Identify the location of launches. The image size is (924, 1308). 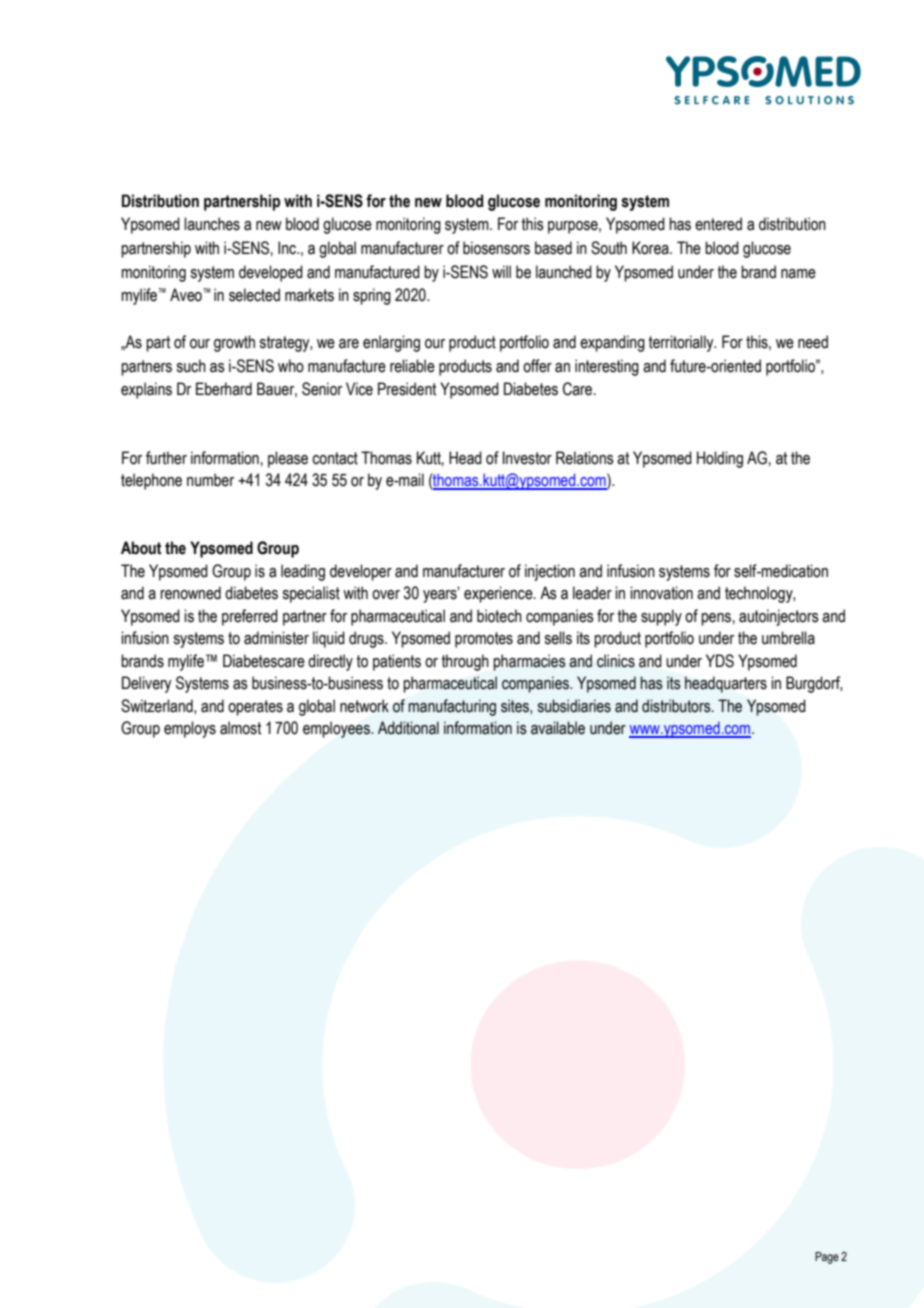
(212, 224).
